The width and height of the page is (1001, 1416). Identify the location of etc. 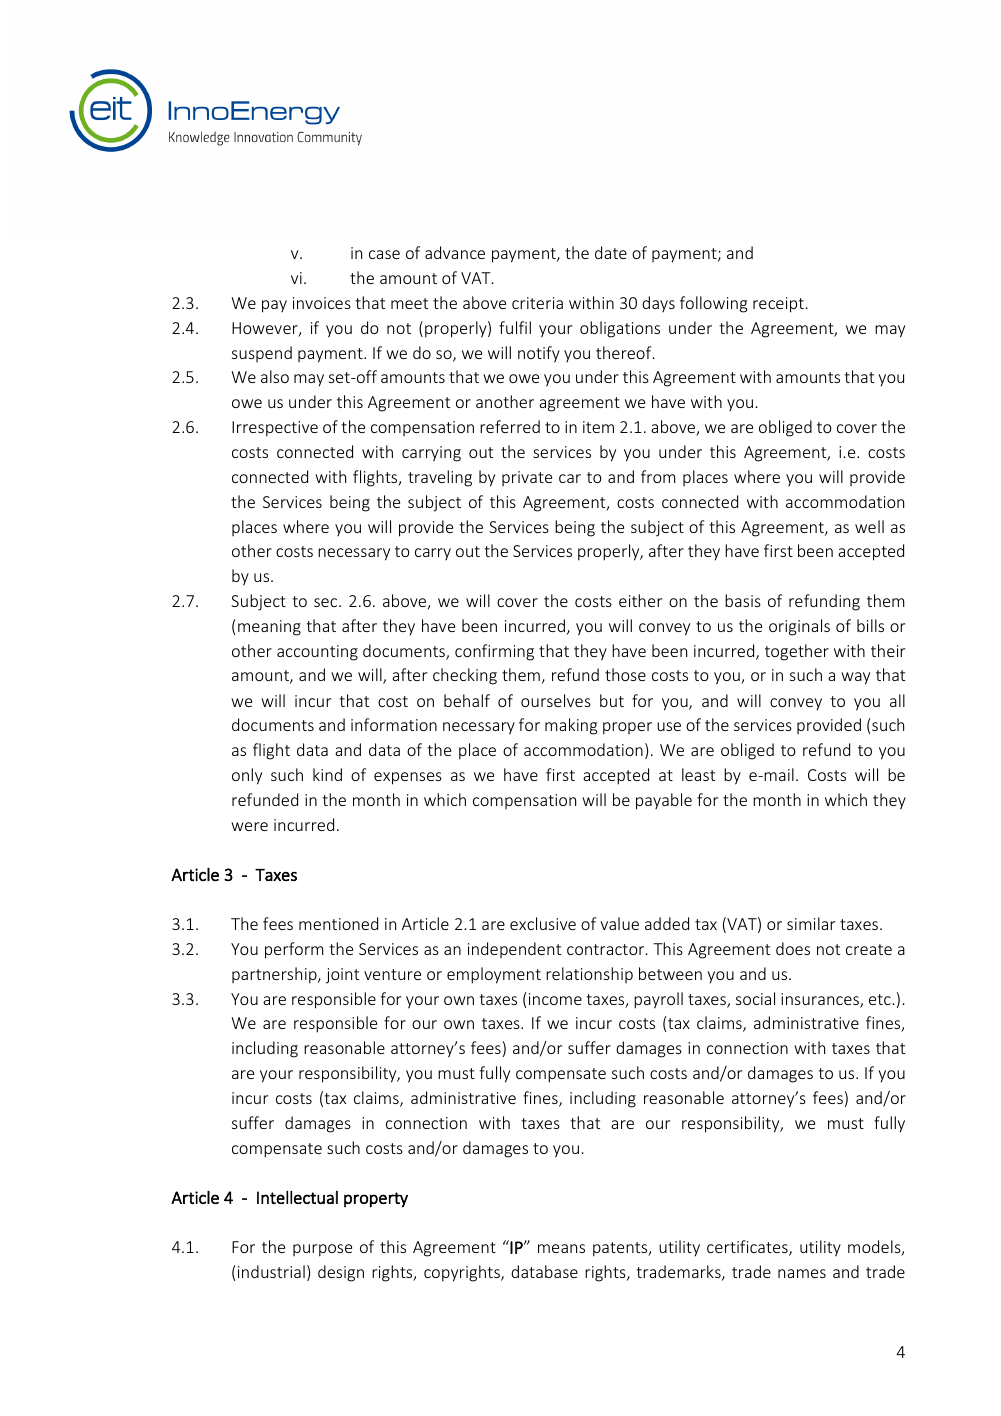
(880, 999).
